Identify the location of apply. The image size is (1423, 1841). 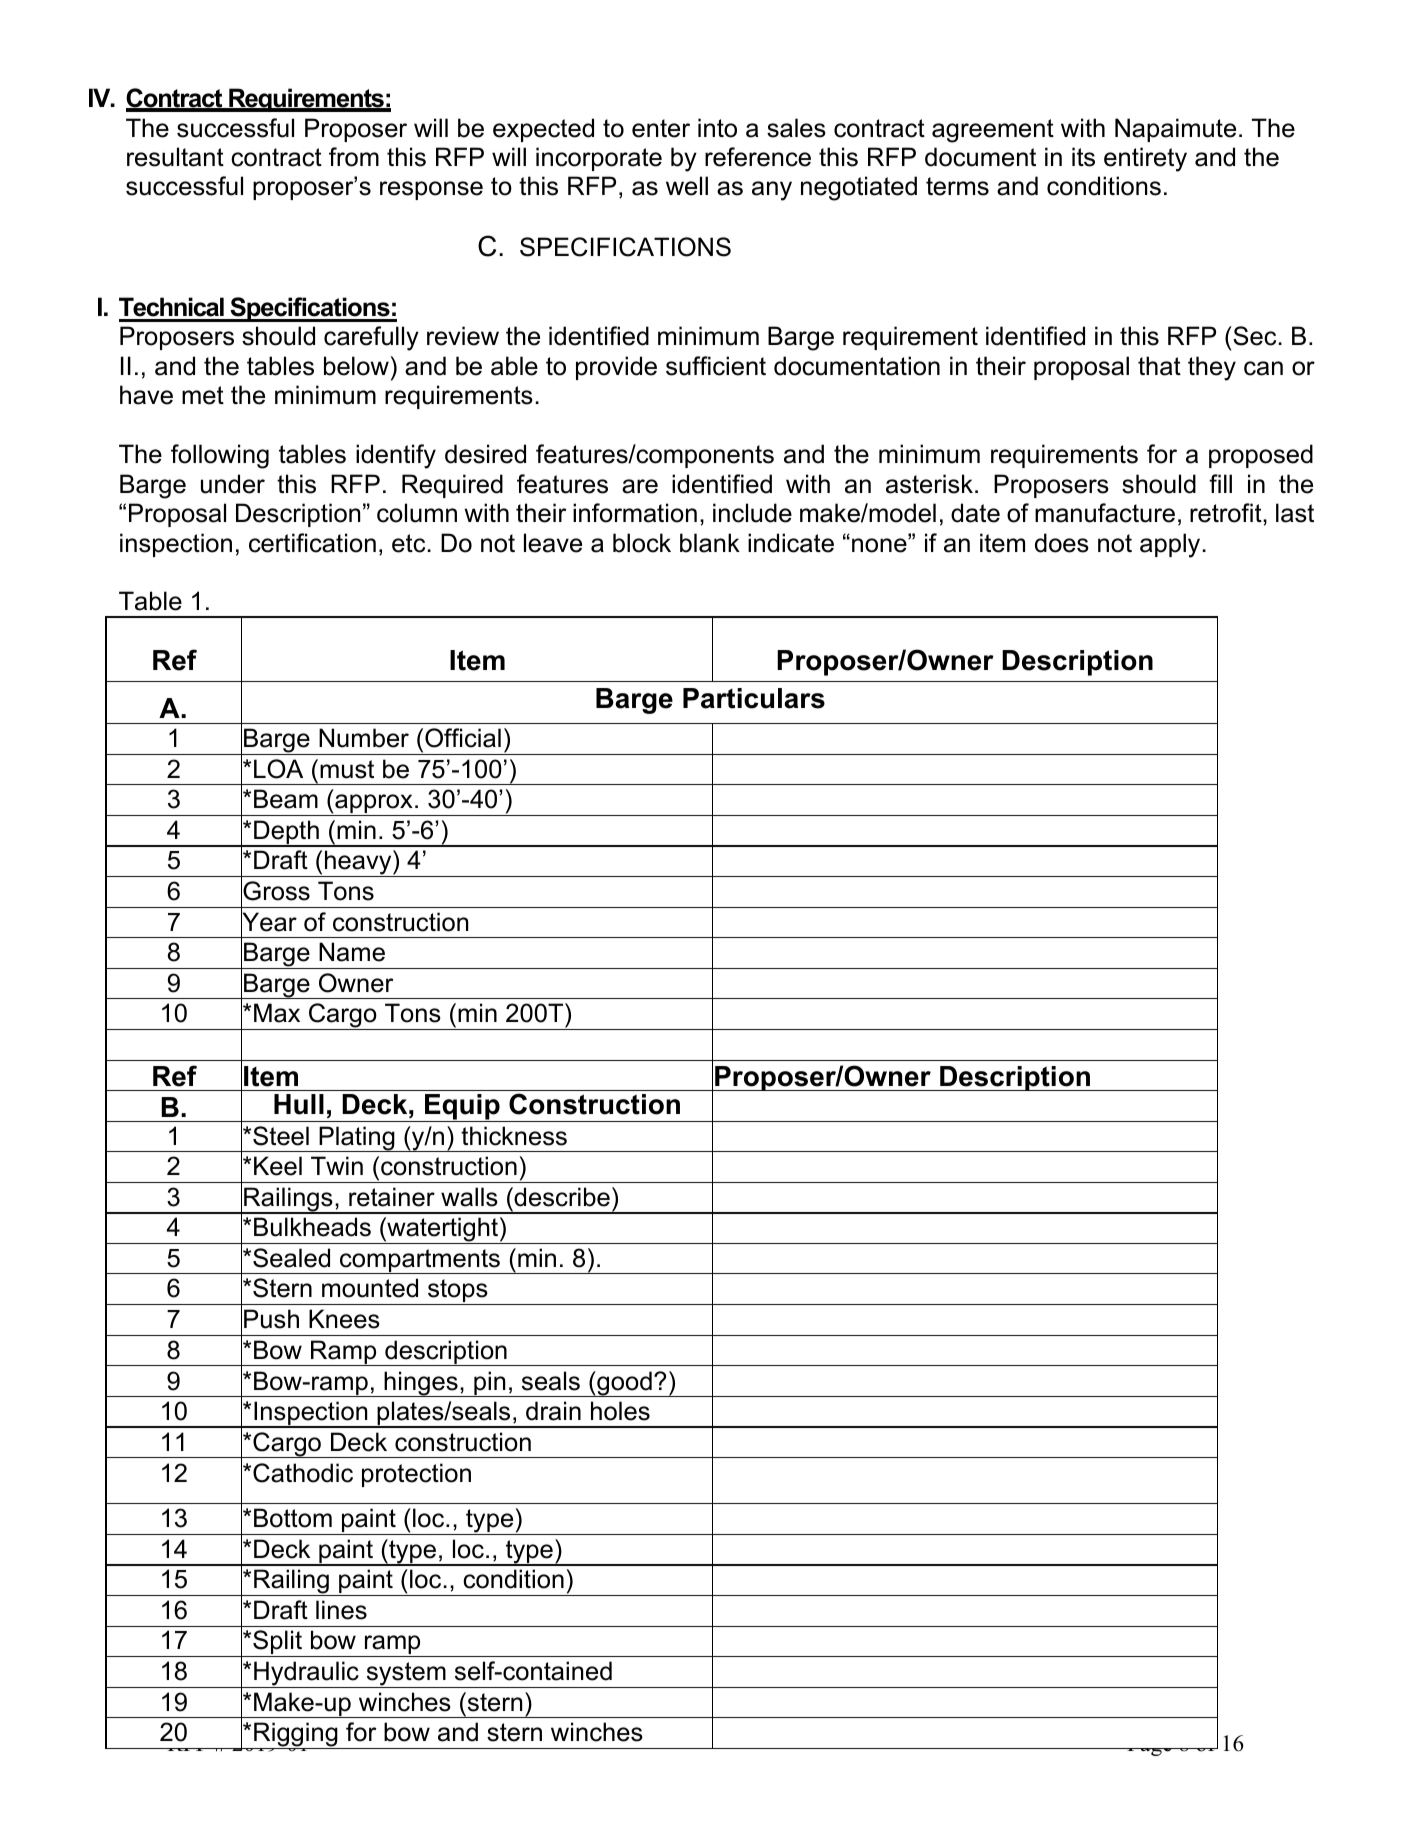
(1170, 545).
